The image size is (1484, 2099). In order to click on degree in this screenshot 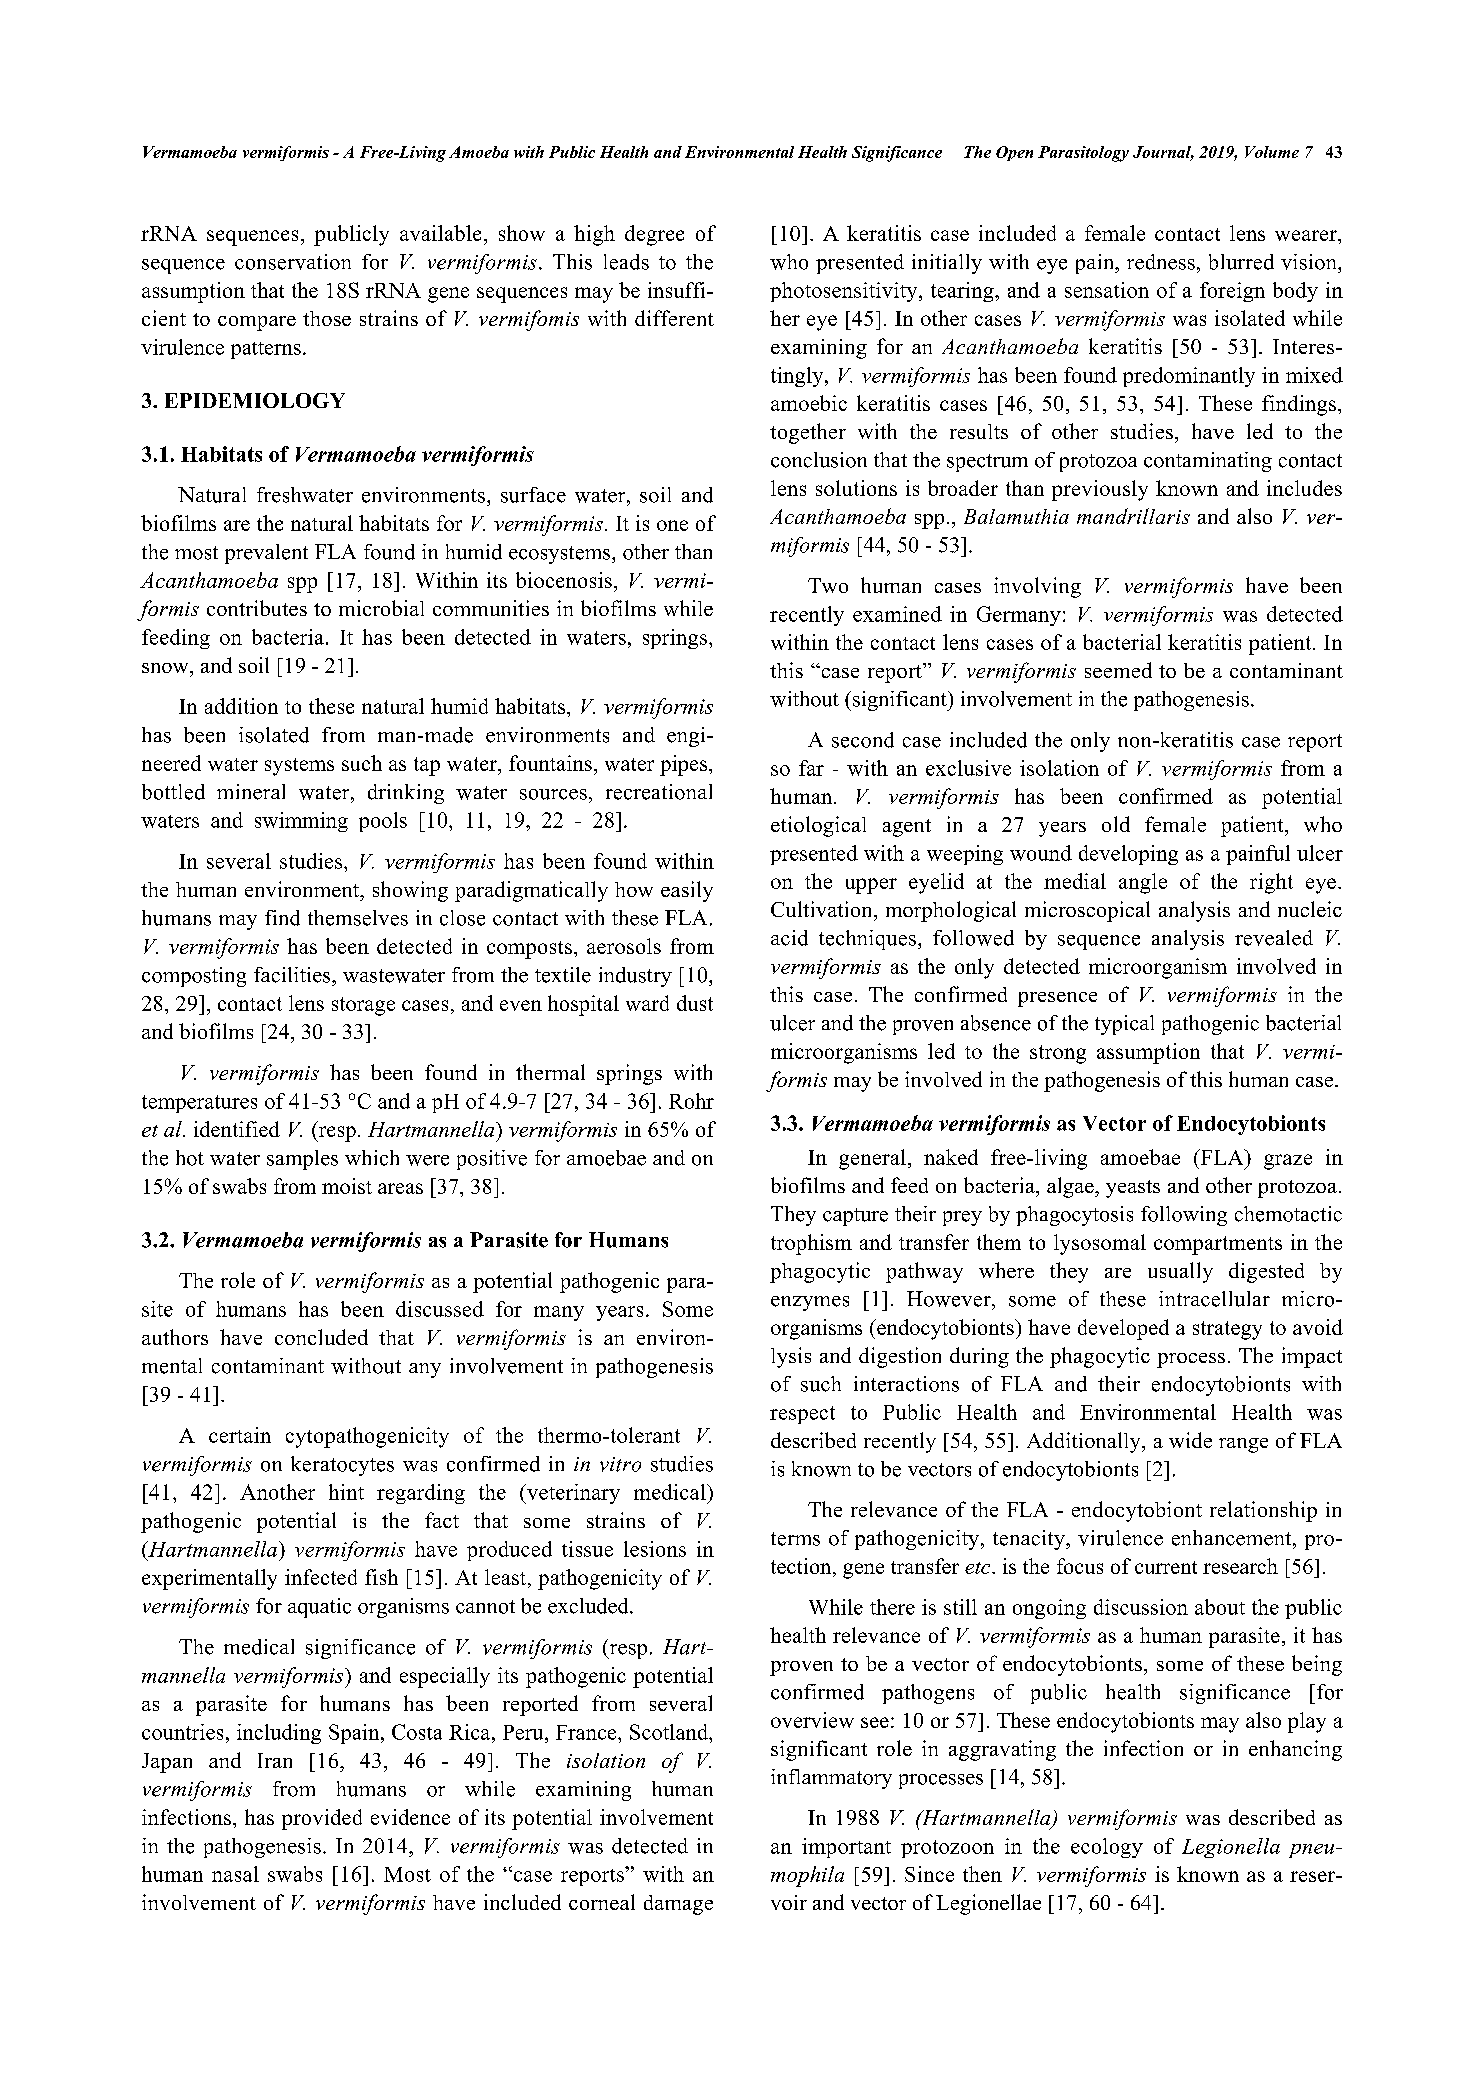, I will do `click(654, 235)`.
